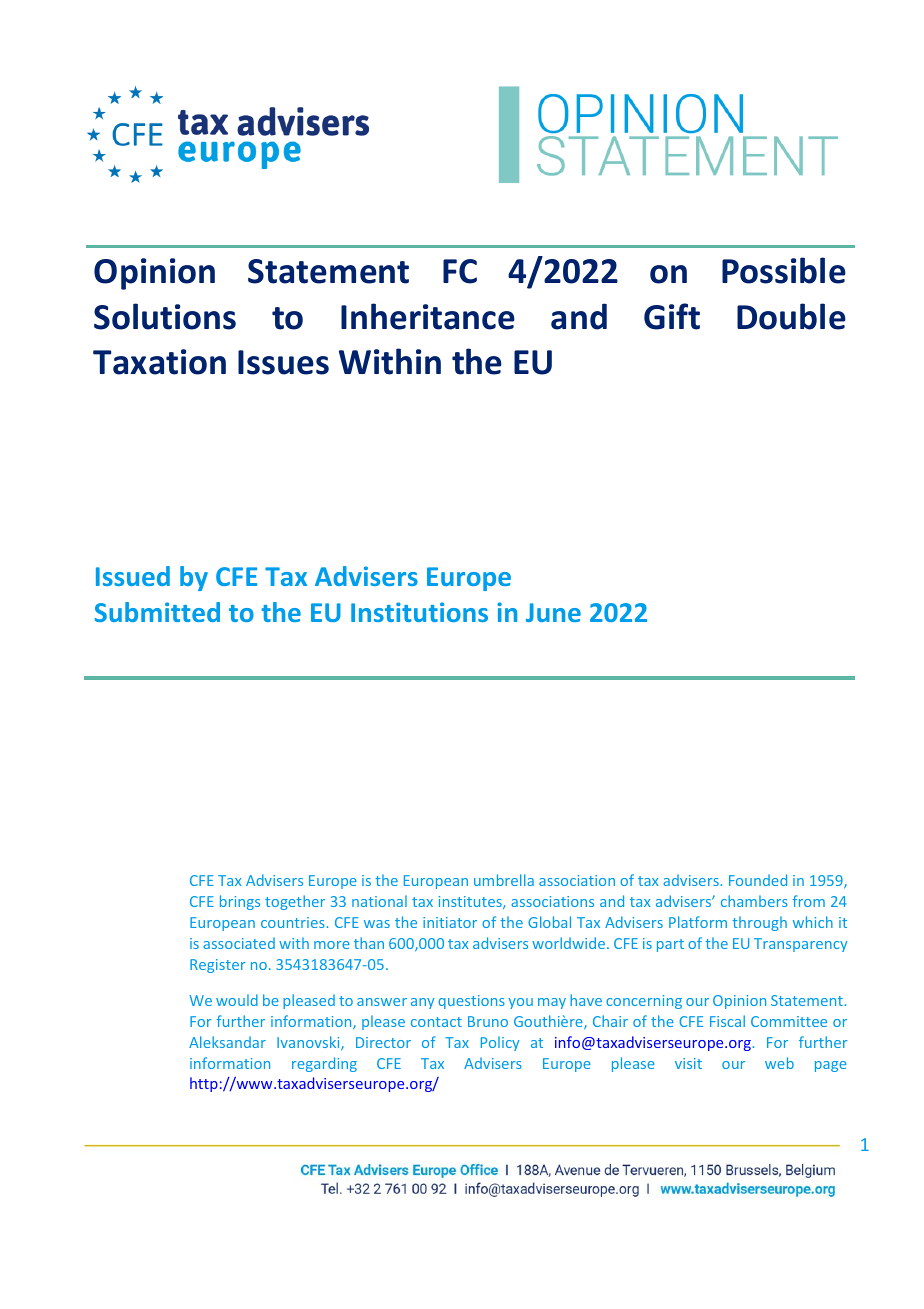 This page has width=924, height=1309. Describe the element at coordinates (419, 612) in the page. I see `Institutions` at that location.
